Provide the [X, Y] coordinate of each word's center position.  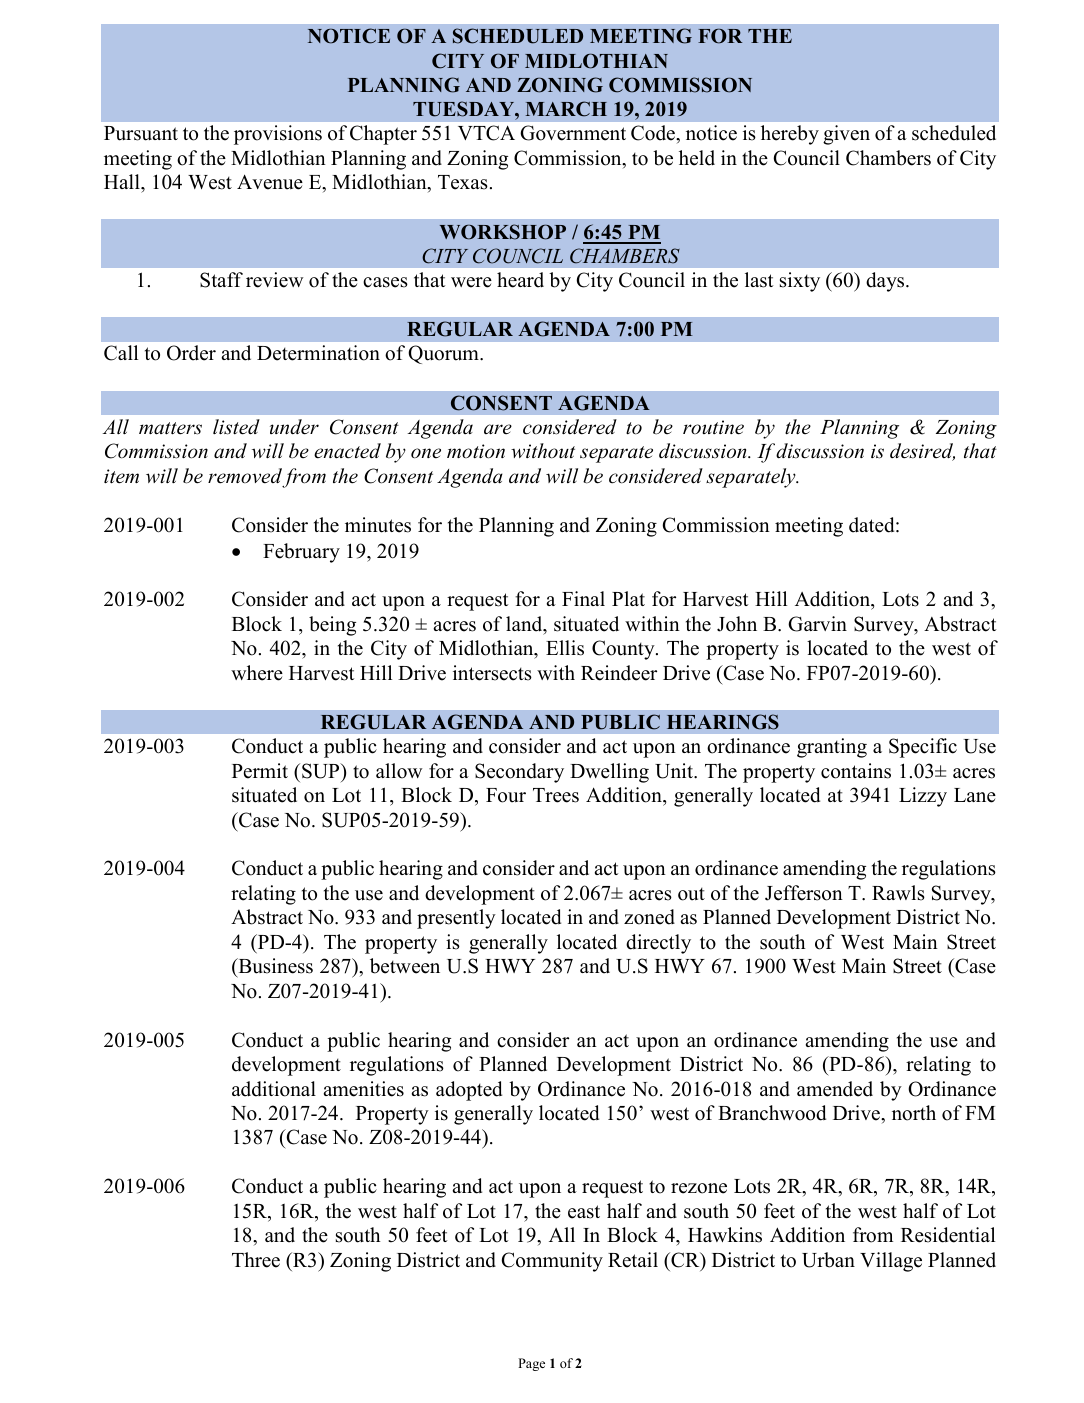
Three [256, 1260]
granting [832, 748]
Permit [260, 771]
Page [531, 1364]
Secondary [519, 773]
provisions [278, 135]
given [846, 135]
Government [573, 133]
